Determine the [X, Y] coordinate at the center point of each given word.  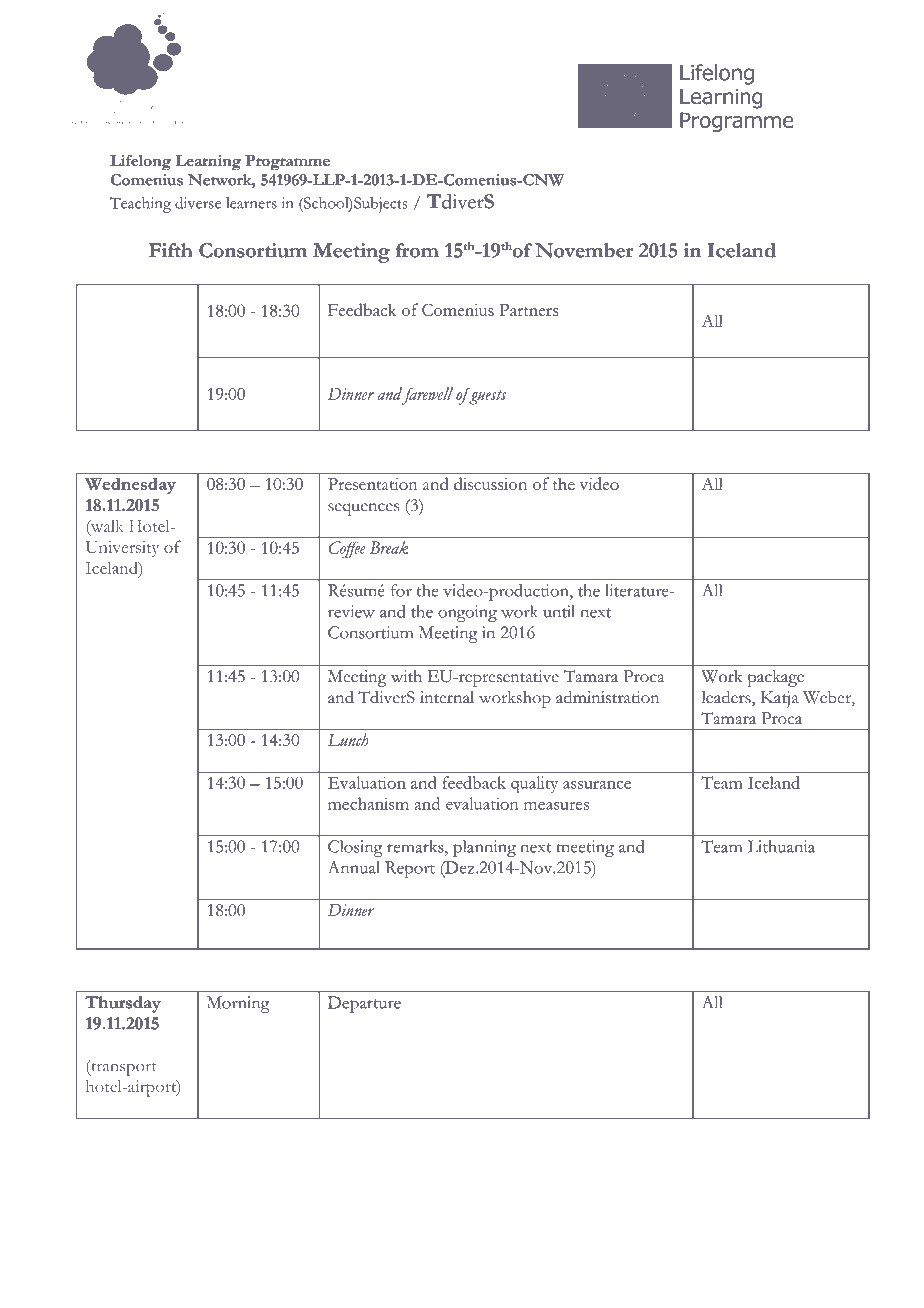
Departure [364, 1004]
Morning [238, 1004]
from [417, 250]
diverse [198, 203]
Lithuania [781, 846]
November [584, 250]
